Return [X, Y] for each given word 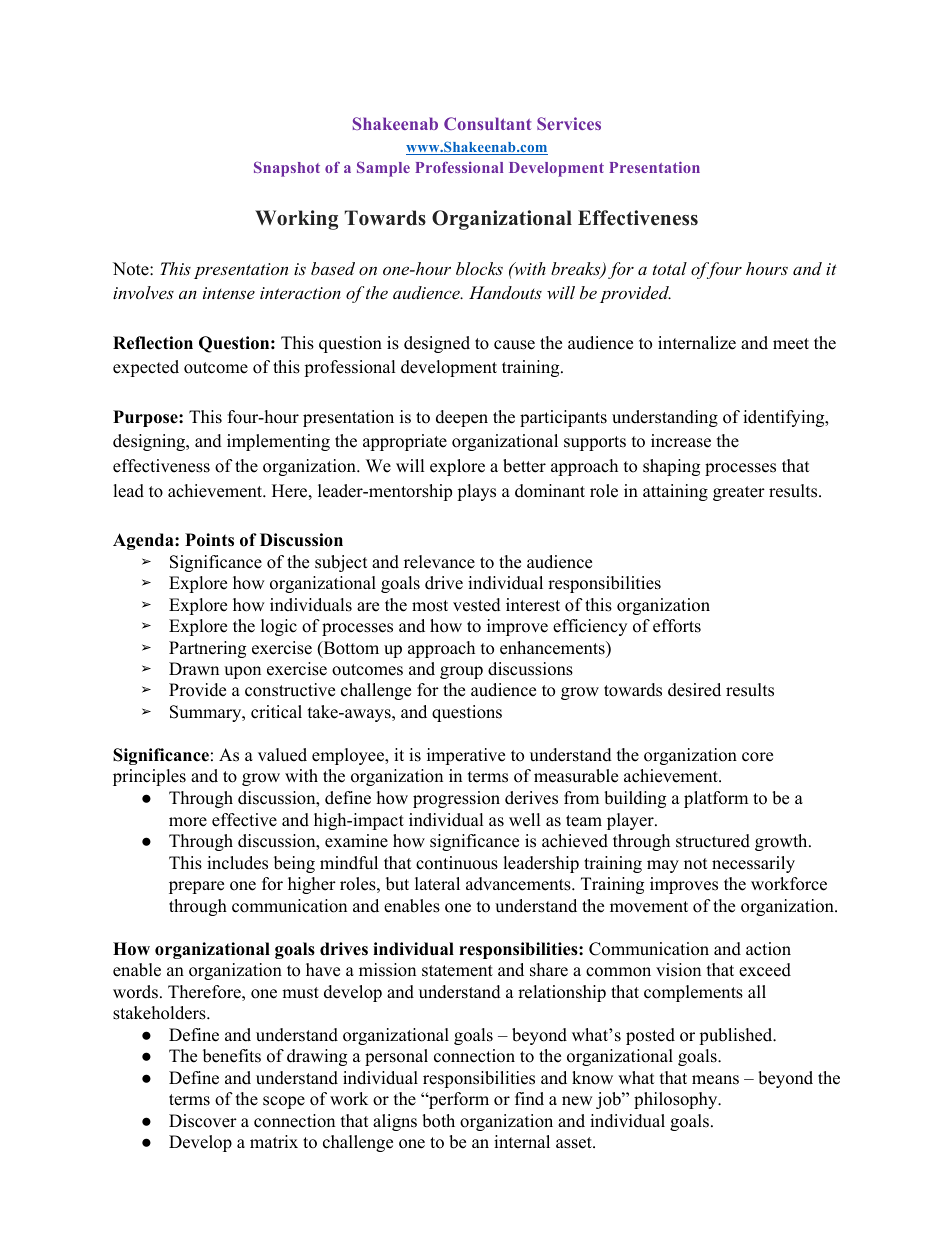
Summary [207, 713]
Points [209, 540]
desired [694, 690]
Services [569, 123]
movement [649, 907]
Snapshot [287, 169]
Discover [203, 1121]
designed [437, 344]
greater [739, 493]
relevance [439, 562]
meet [791, 344]
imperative [466, 756]
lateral [437, 884]
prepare [196, 887]
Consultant [487, 123]
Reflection [153, 343]
